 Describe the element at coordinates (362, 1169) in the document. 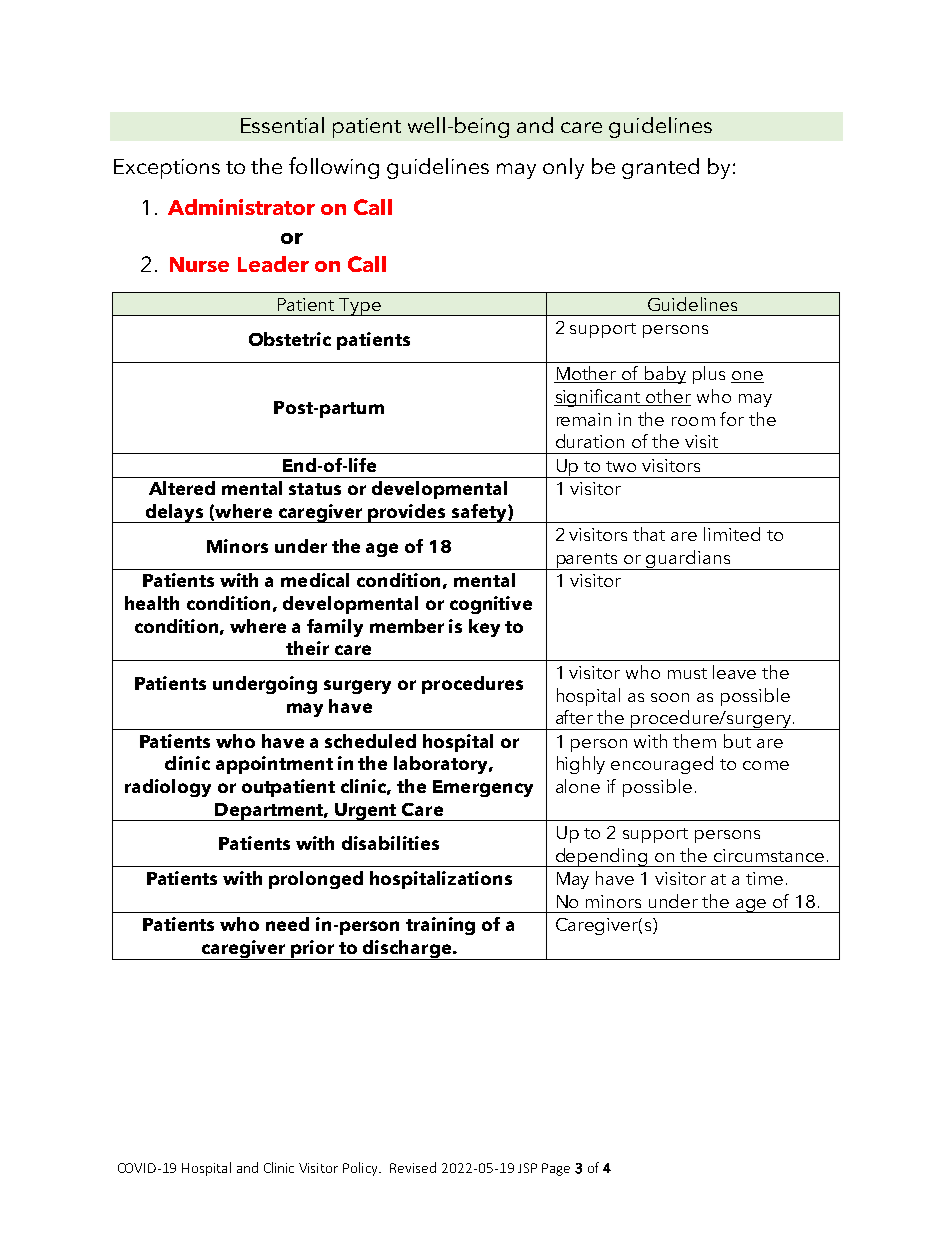

I see `Policy` at that location.
